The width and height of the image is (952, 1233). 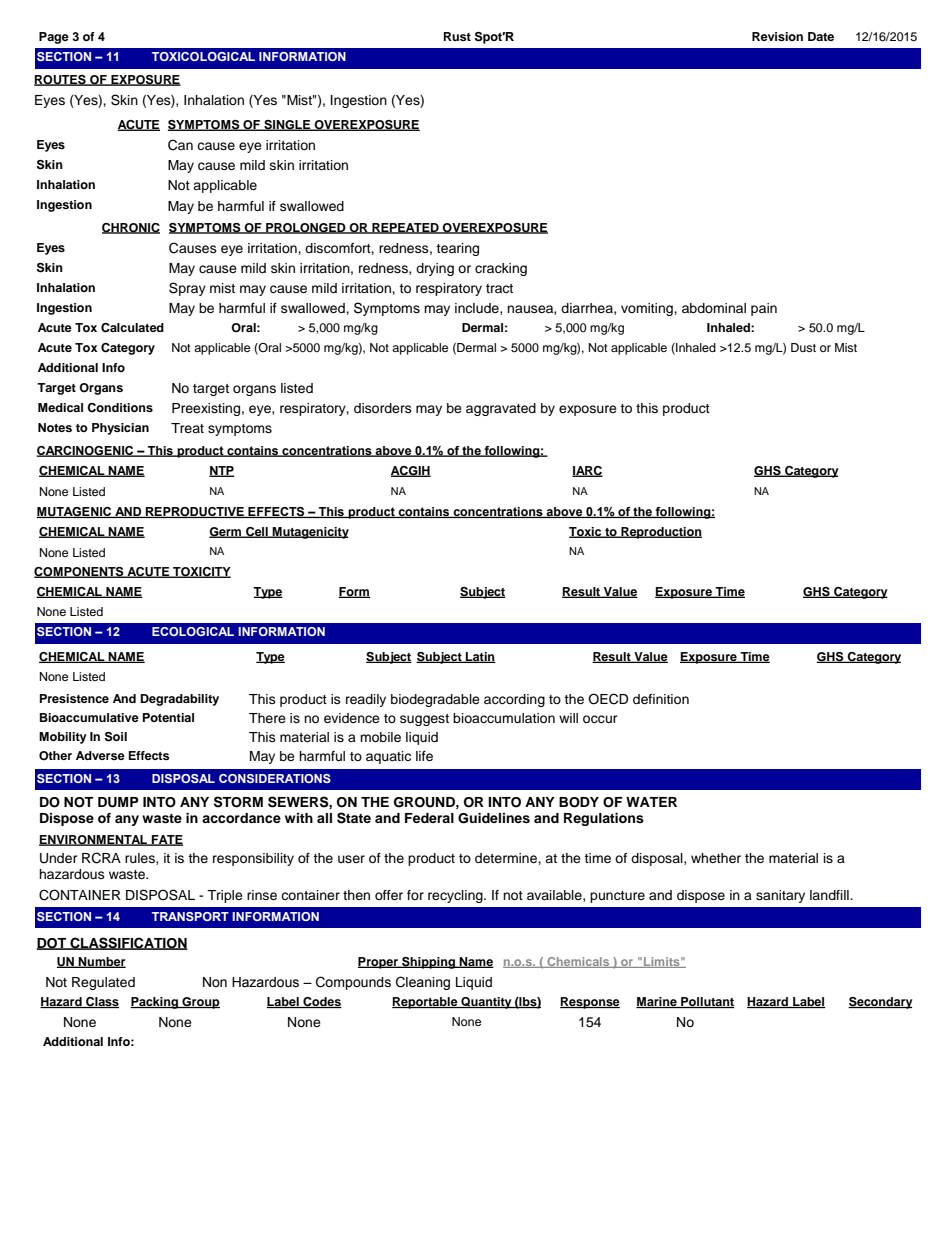 I want to click on Rust, so click(x=457, y=36).
